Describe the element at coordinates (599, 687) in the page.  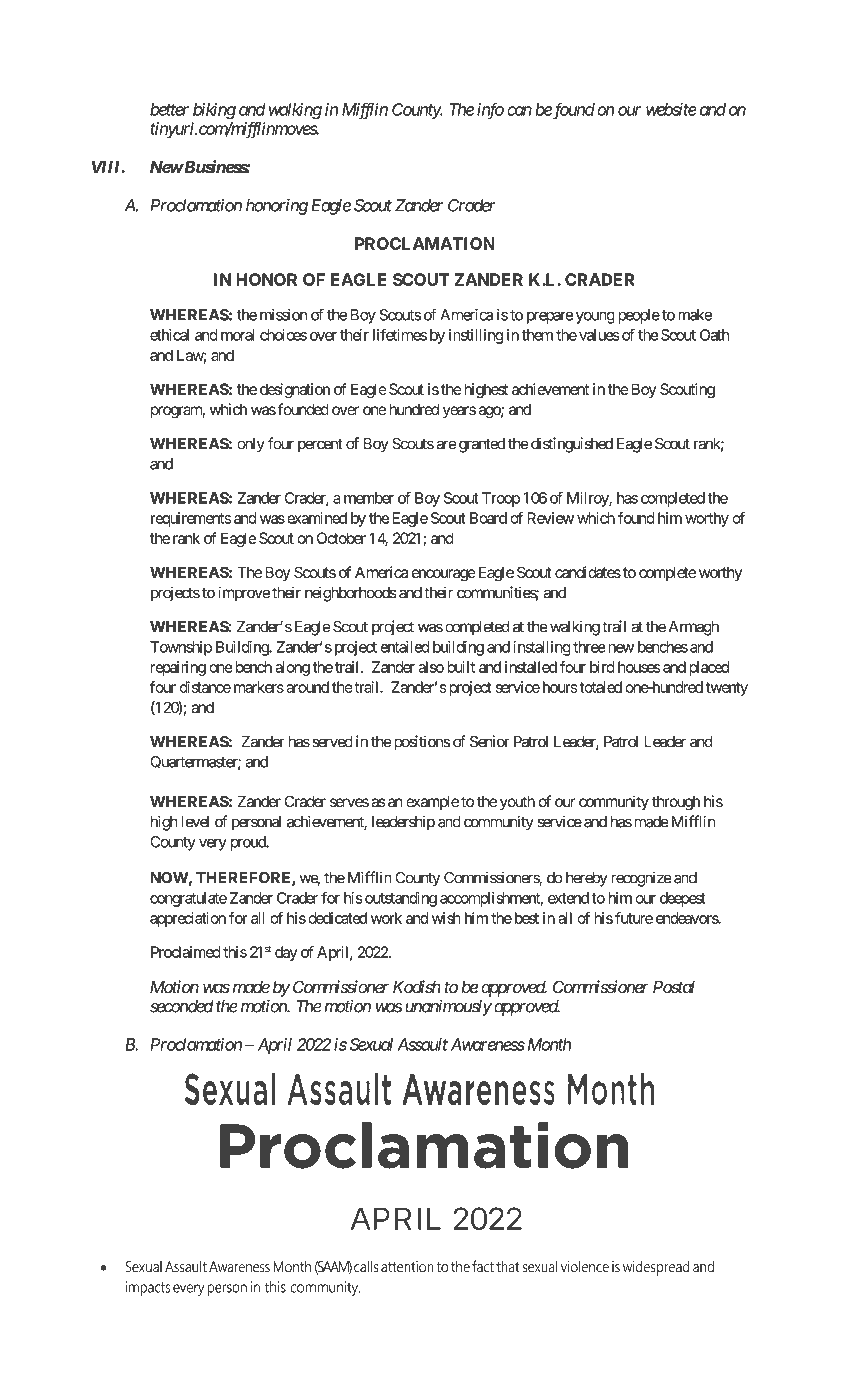
I see `totaled` at that location.
